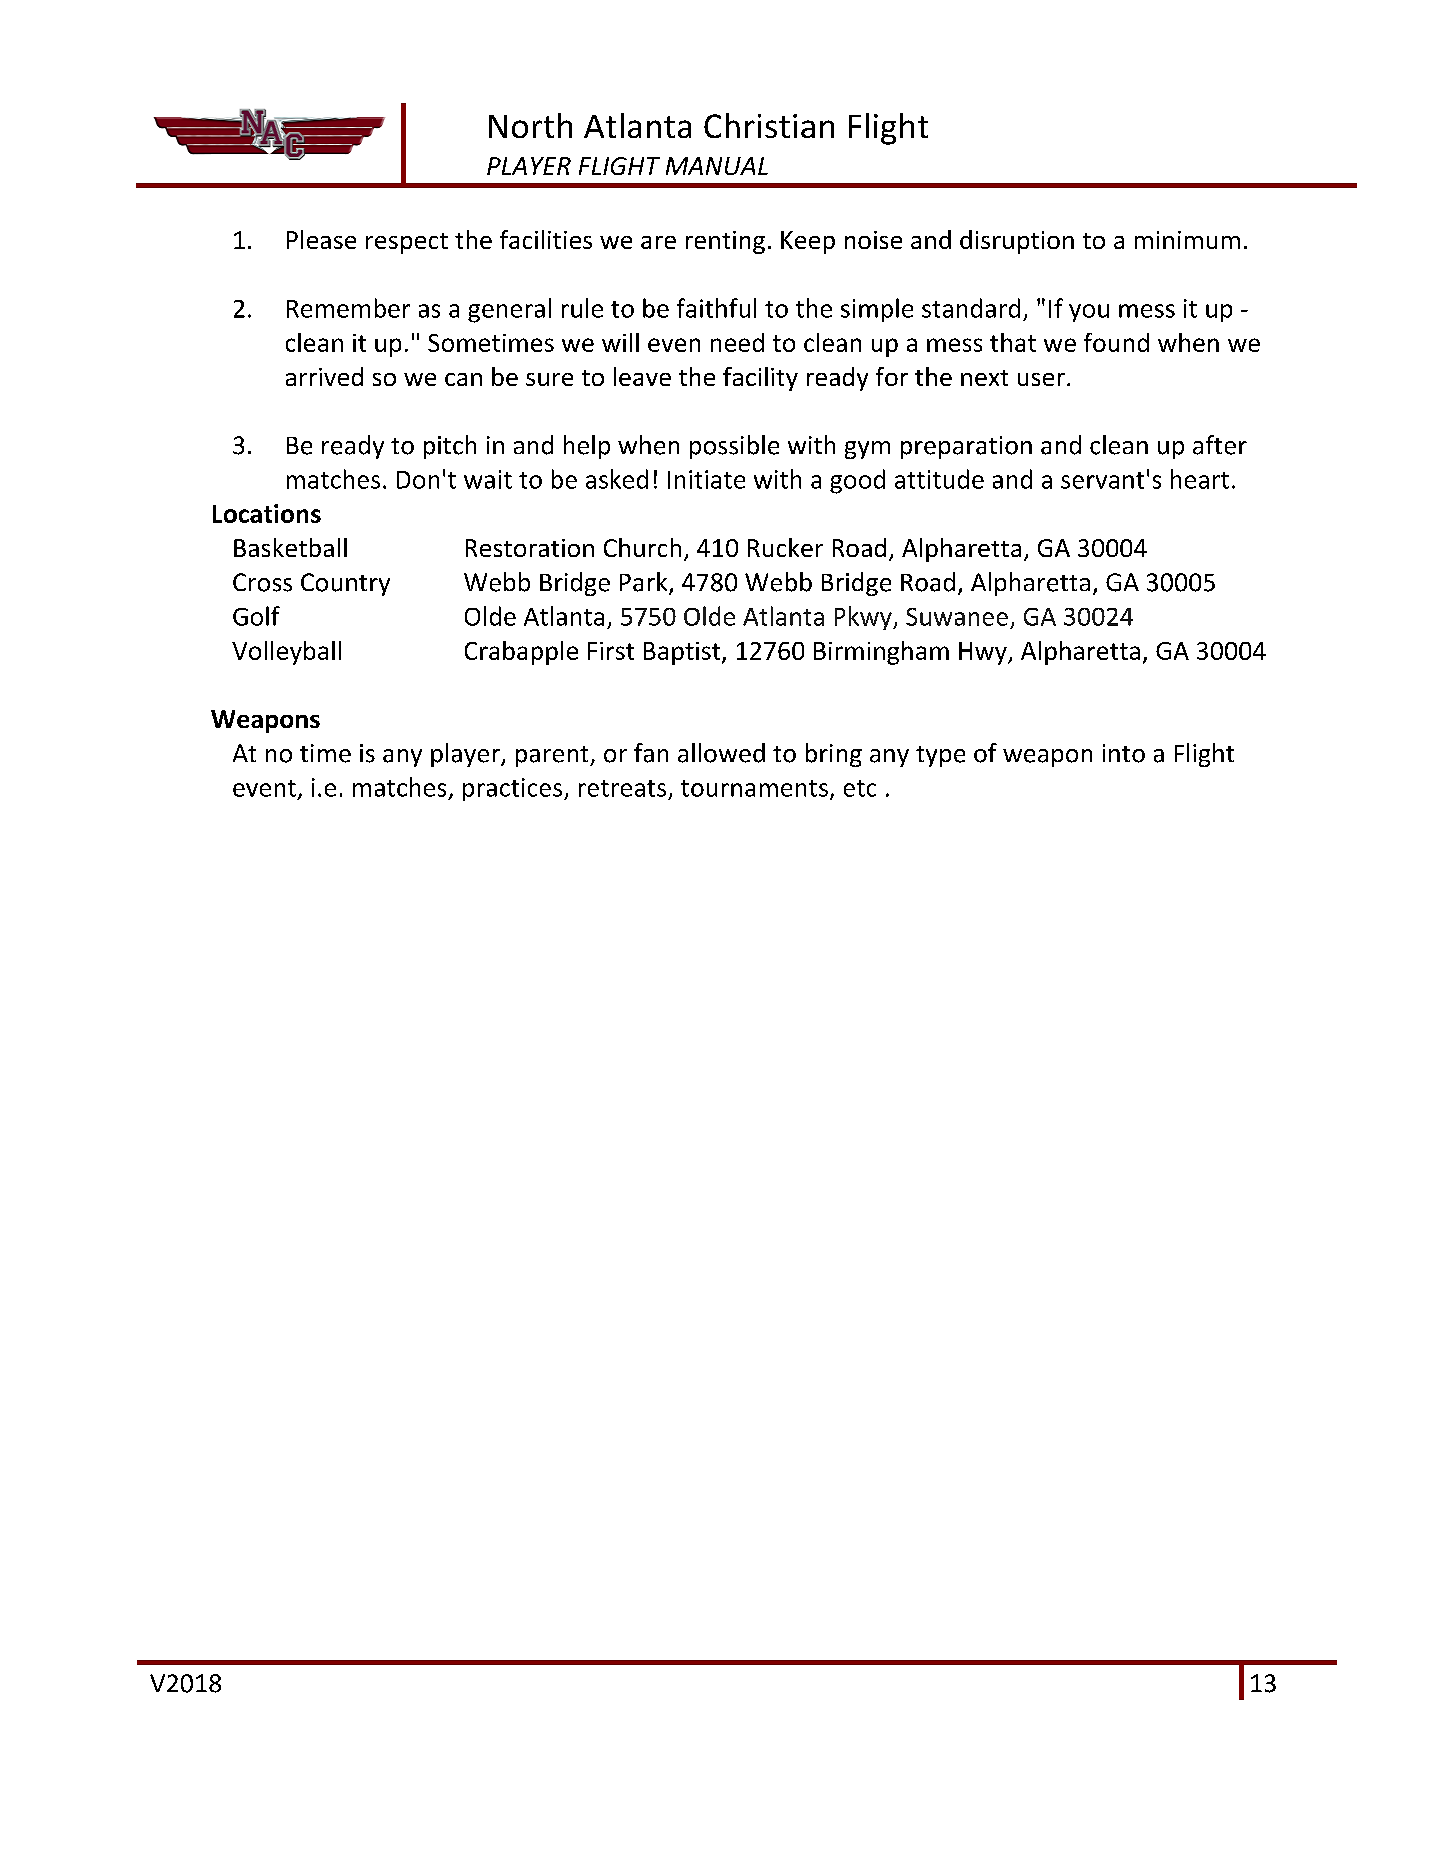 The height and width of the document is (1851, 1430). What do you see at coordinates (450, 447) in the document?
I see `pitch` at bounding box center [450, 447].
